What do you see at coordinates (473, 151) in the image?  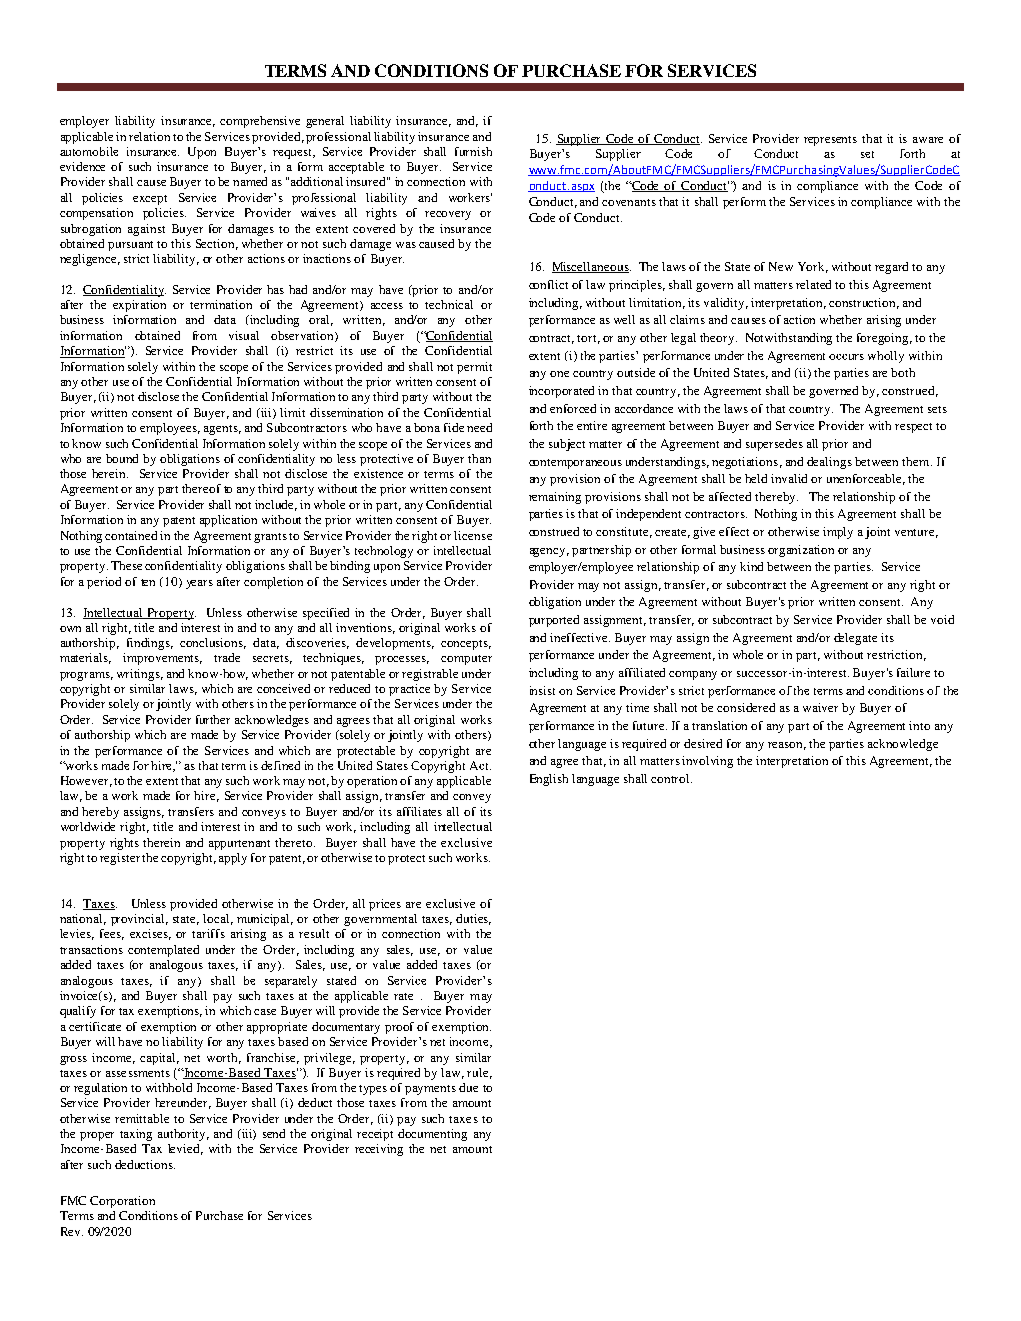 I see `furnish` at bounding box center [473, 151].
